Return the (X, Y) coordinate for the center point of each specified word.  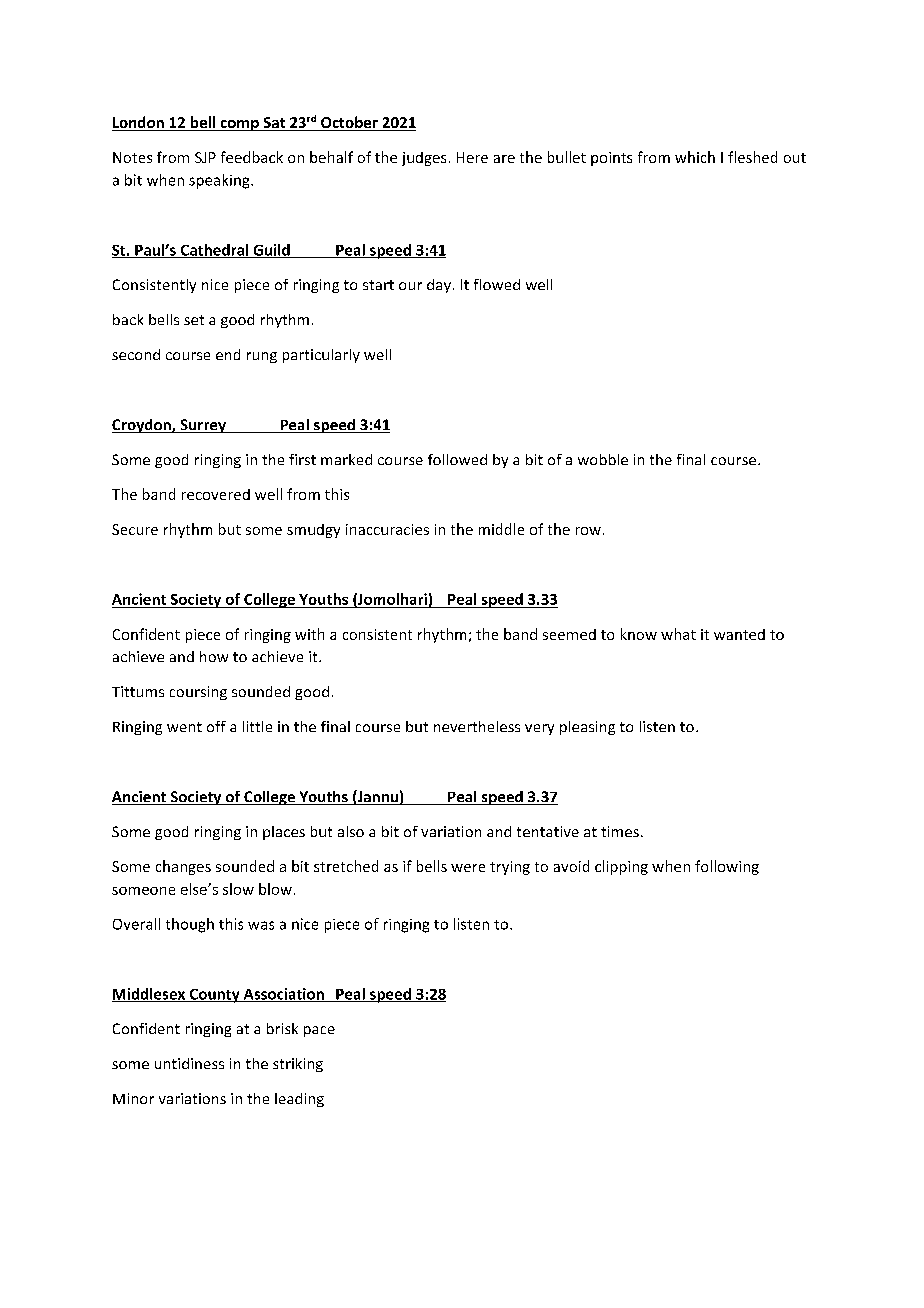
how (214, 656)
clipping (621, 867)
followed (457, 459)
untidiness (189, 1063)
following (727, 867)
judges (424, 159)
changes (183, 867)
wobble (603, 459)
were (468, 868)
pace (319, 1031)
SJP (205, 157)
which (695, 157)
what (678, 634)
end (228, 354)
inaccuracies (387, 529)
